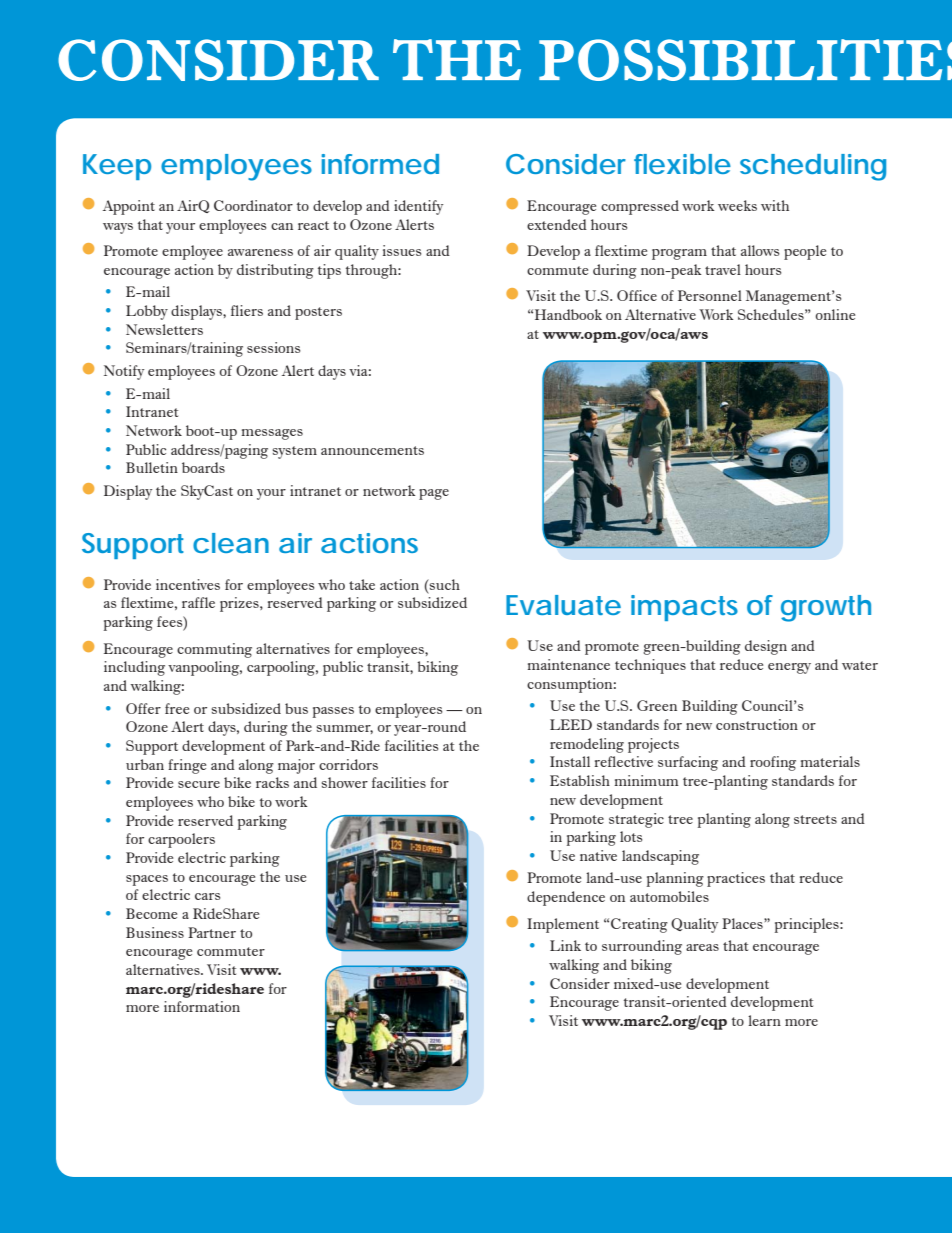 The width and height of the screenshot is (952, 1233). Describe the element at coordinates (199, 784) in the screenshot. I see `secure` at that location.
